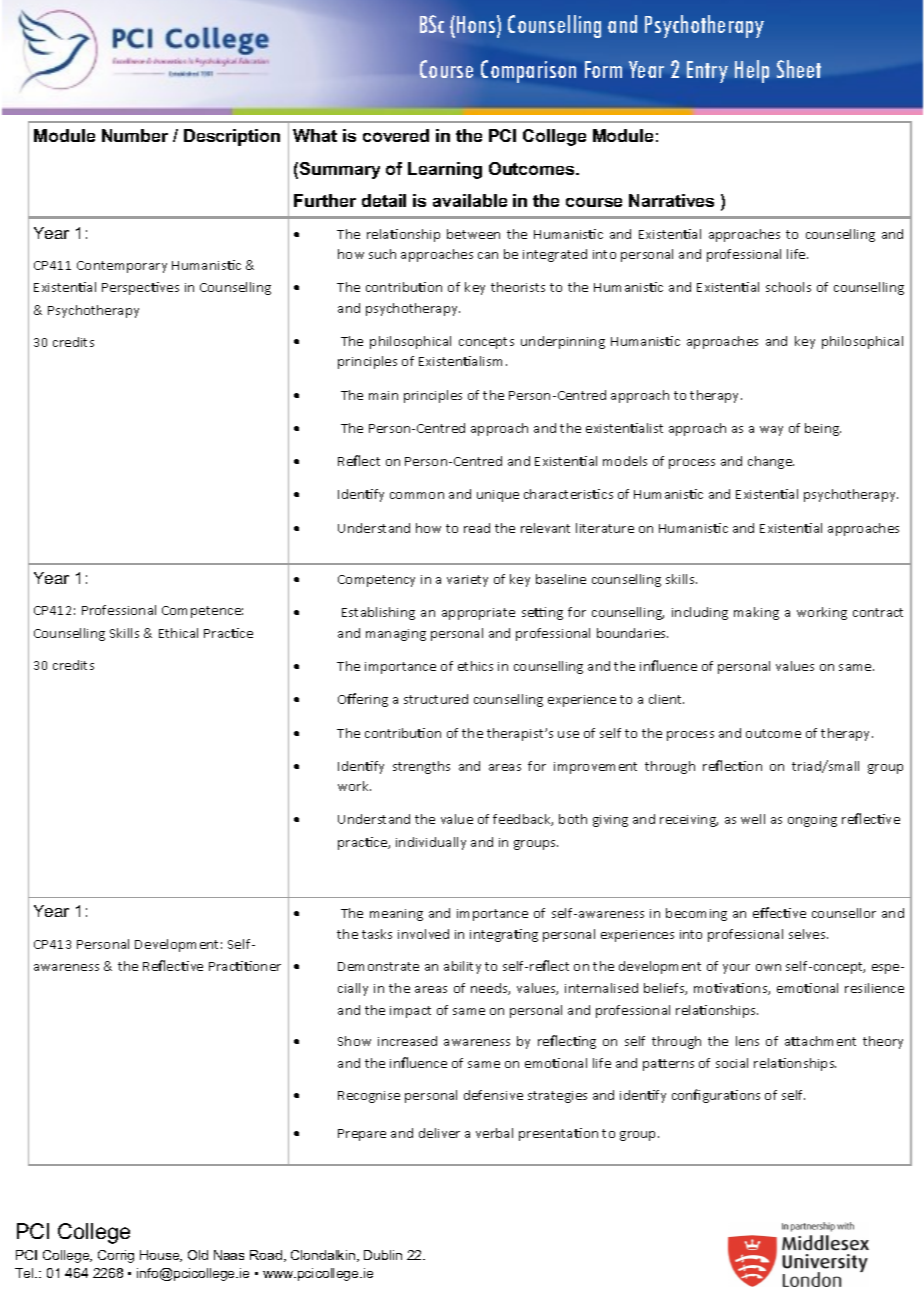 The width and height of the document is (924, 1308). Describe the element at coordinates (475, 666) in the document. I see `ethics` at that location.
